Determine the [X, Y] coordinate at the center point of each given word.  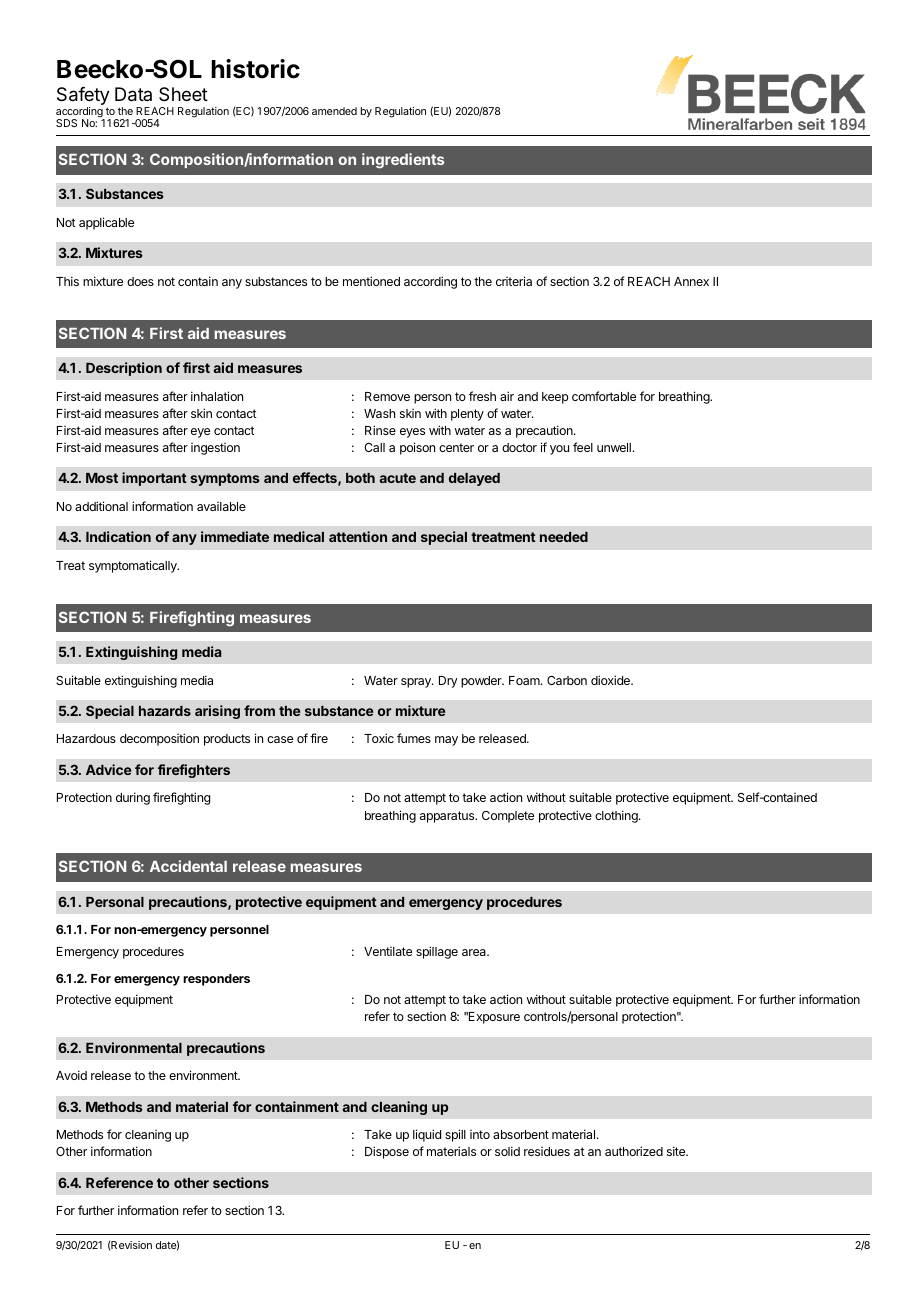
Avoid [71, 1075]
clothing [617, 816]
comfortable [604, 396]
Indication [118, 536]
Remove [387, 396]
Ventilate [388, 951]
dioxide [611, 680]
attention [358, 536]
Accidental [188, 866]
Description [124, 369]
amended [334, 111]
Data [133, 94]
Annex [691, 281]
